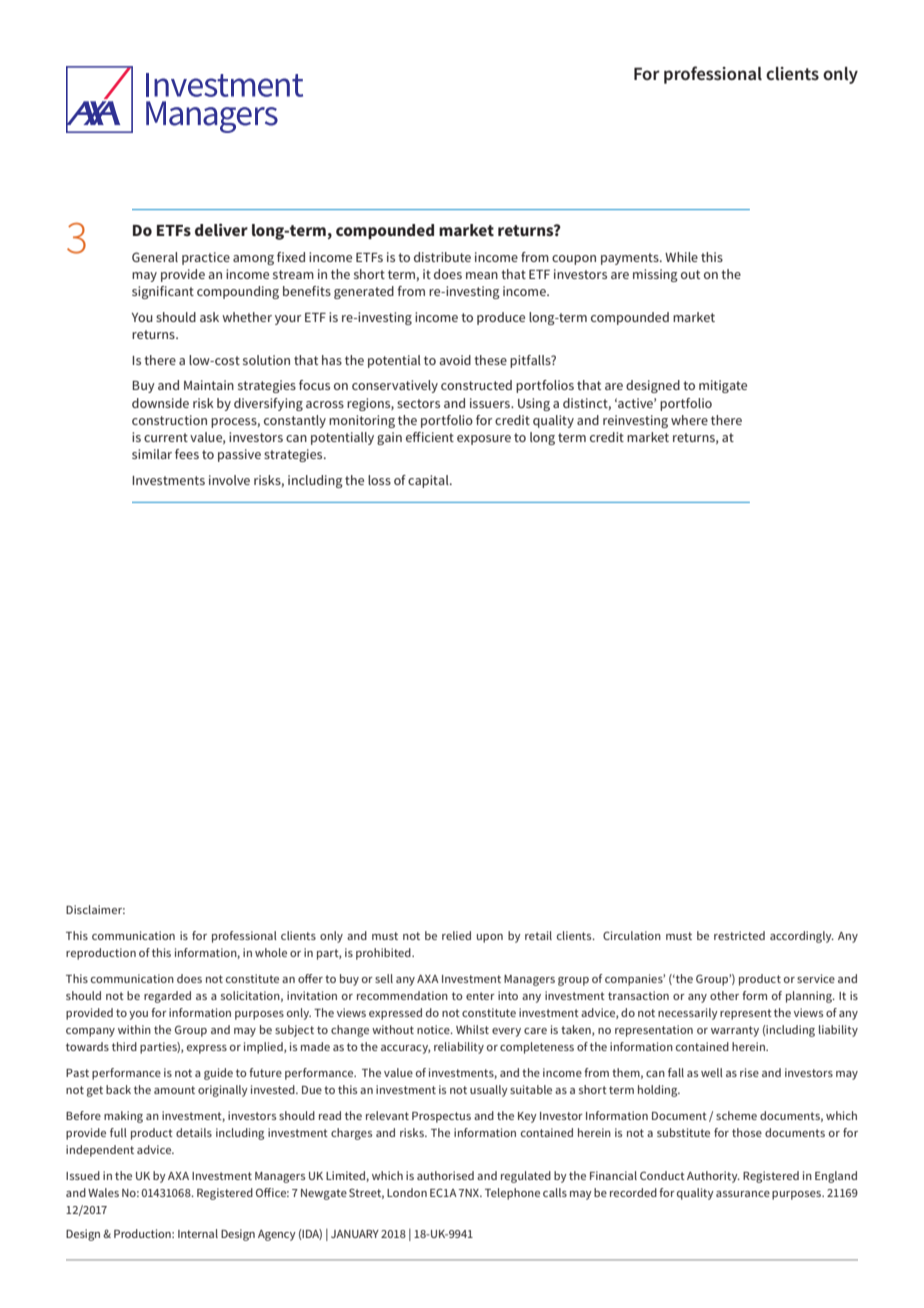 The width and height of the document is (924, 1308). Describe the element at coordinates (724, 995) in the document. I see `other` at that location.
